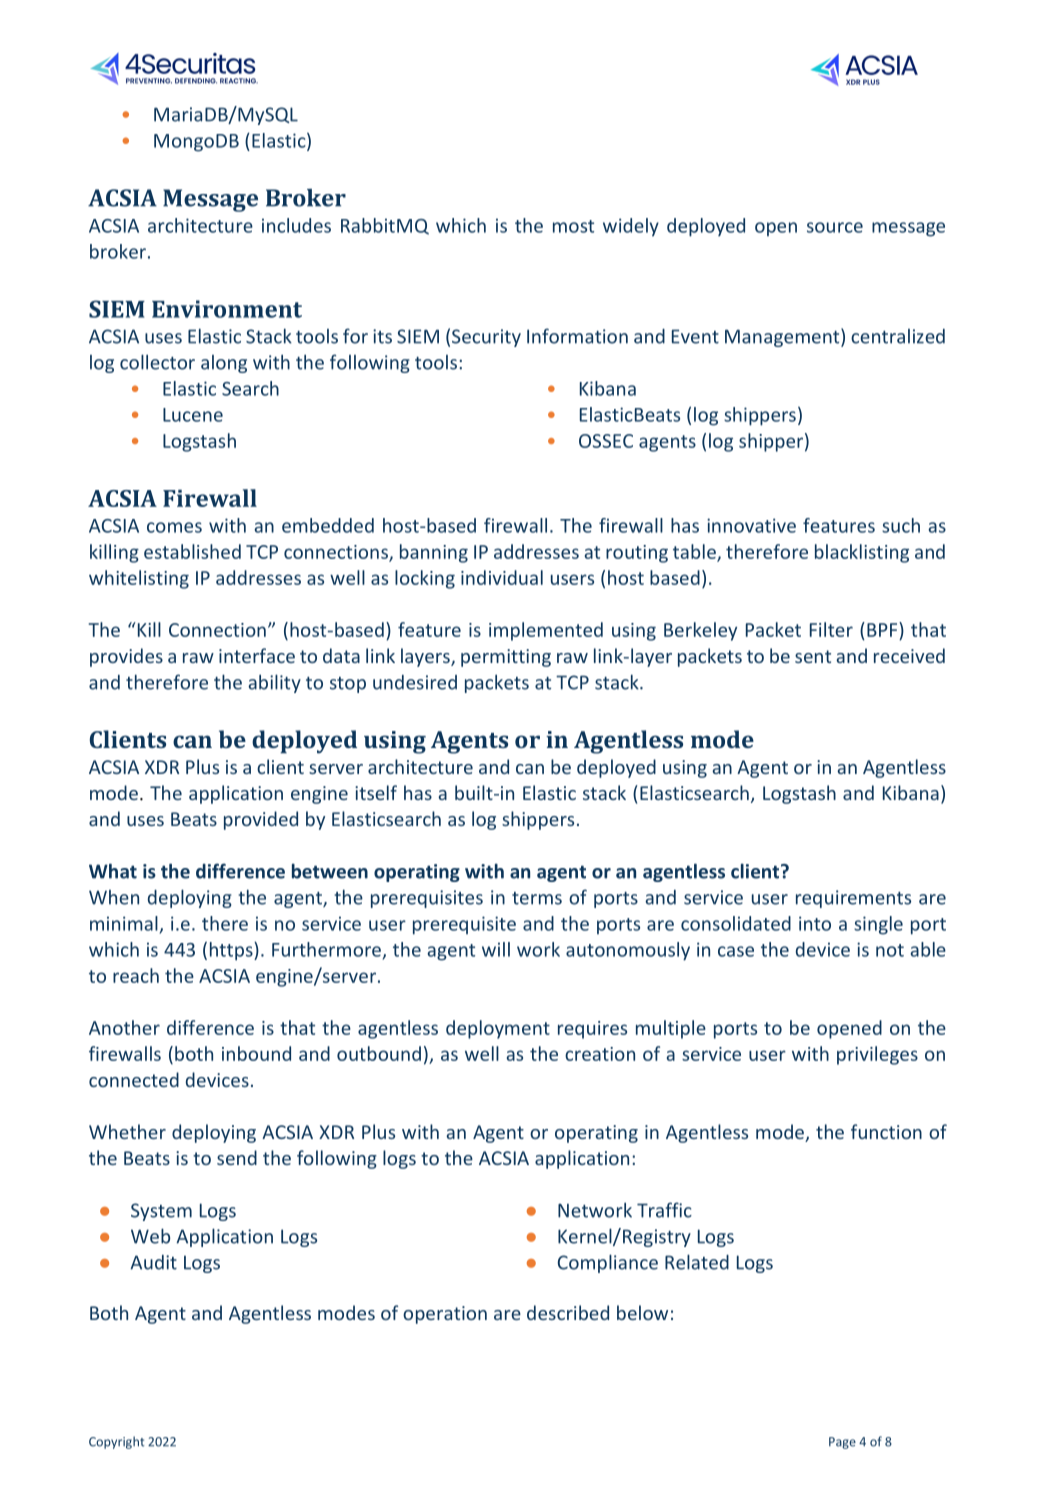  What do you see at coordinates (506, 658) in the screenshot?
I see `permitting` at bounding box center [506, 658].
